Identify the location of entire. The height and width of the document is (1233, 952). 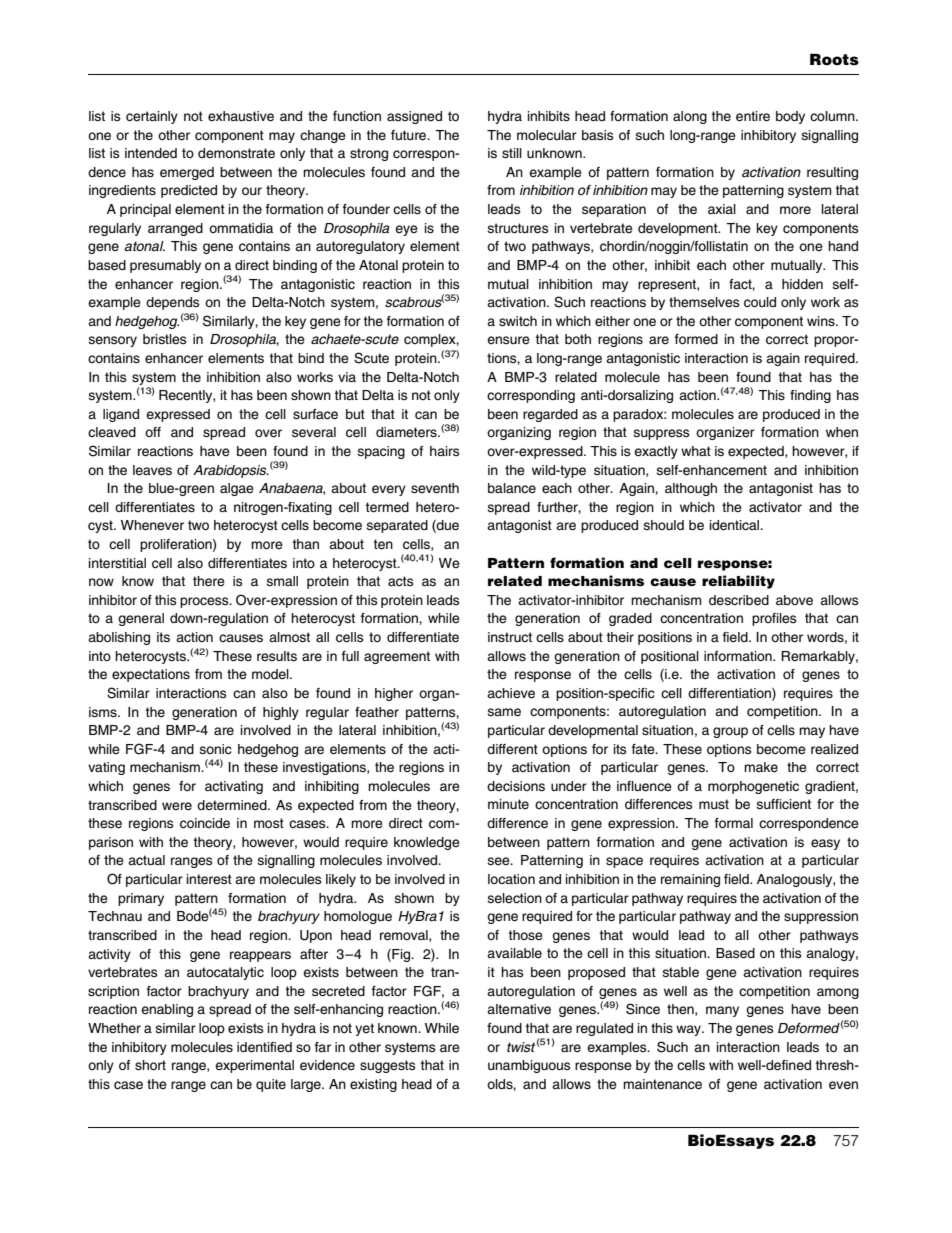
(753, 116).
